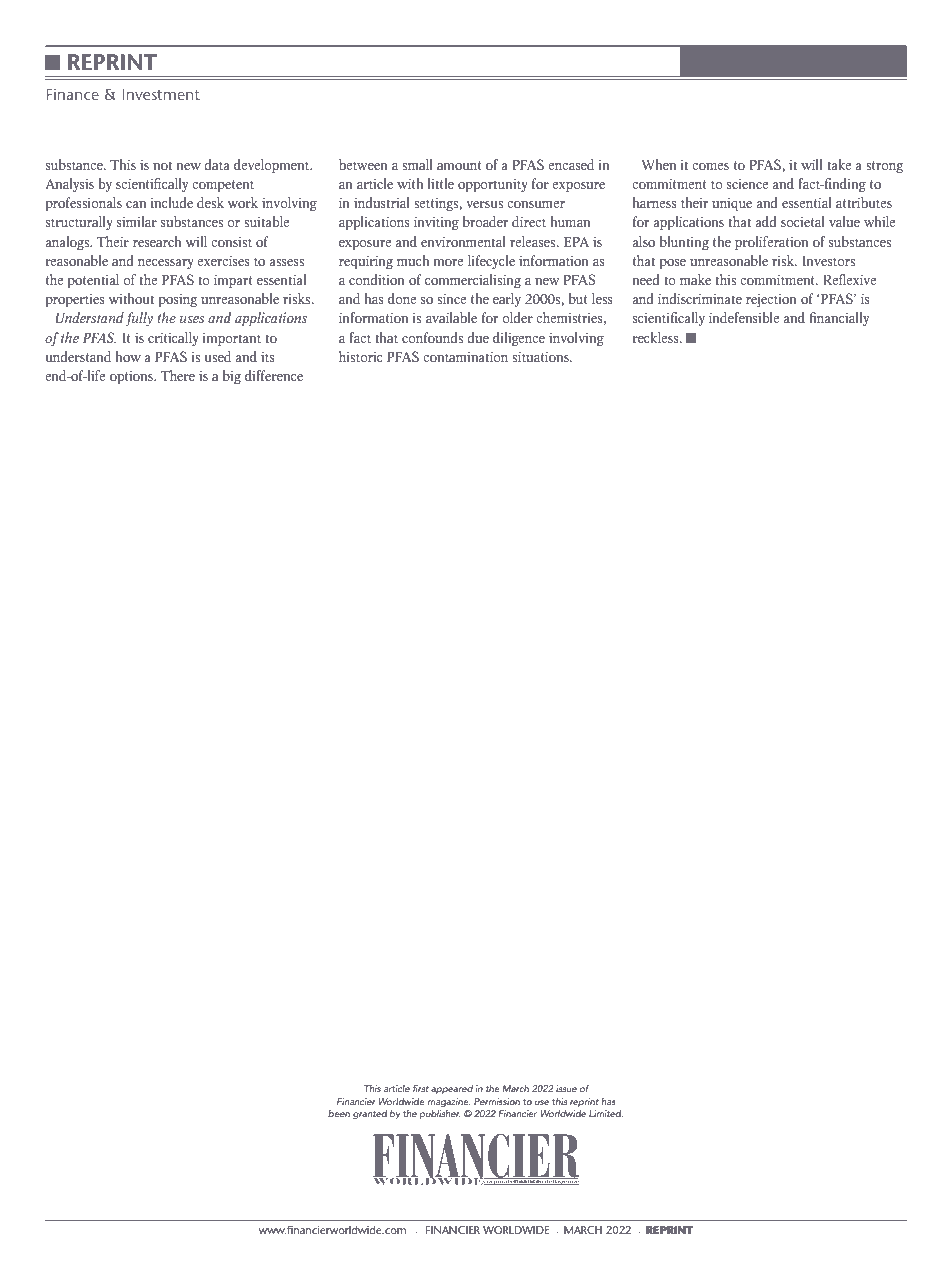 The image size is (952, 1265). Describe the element at coordinates (566, 1088) in the screenshot. I see `issue` at that location.
